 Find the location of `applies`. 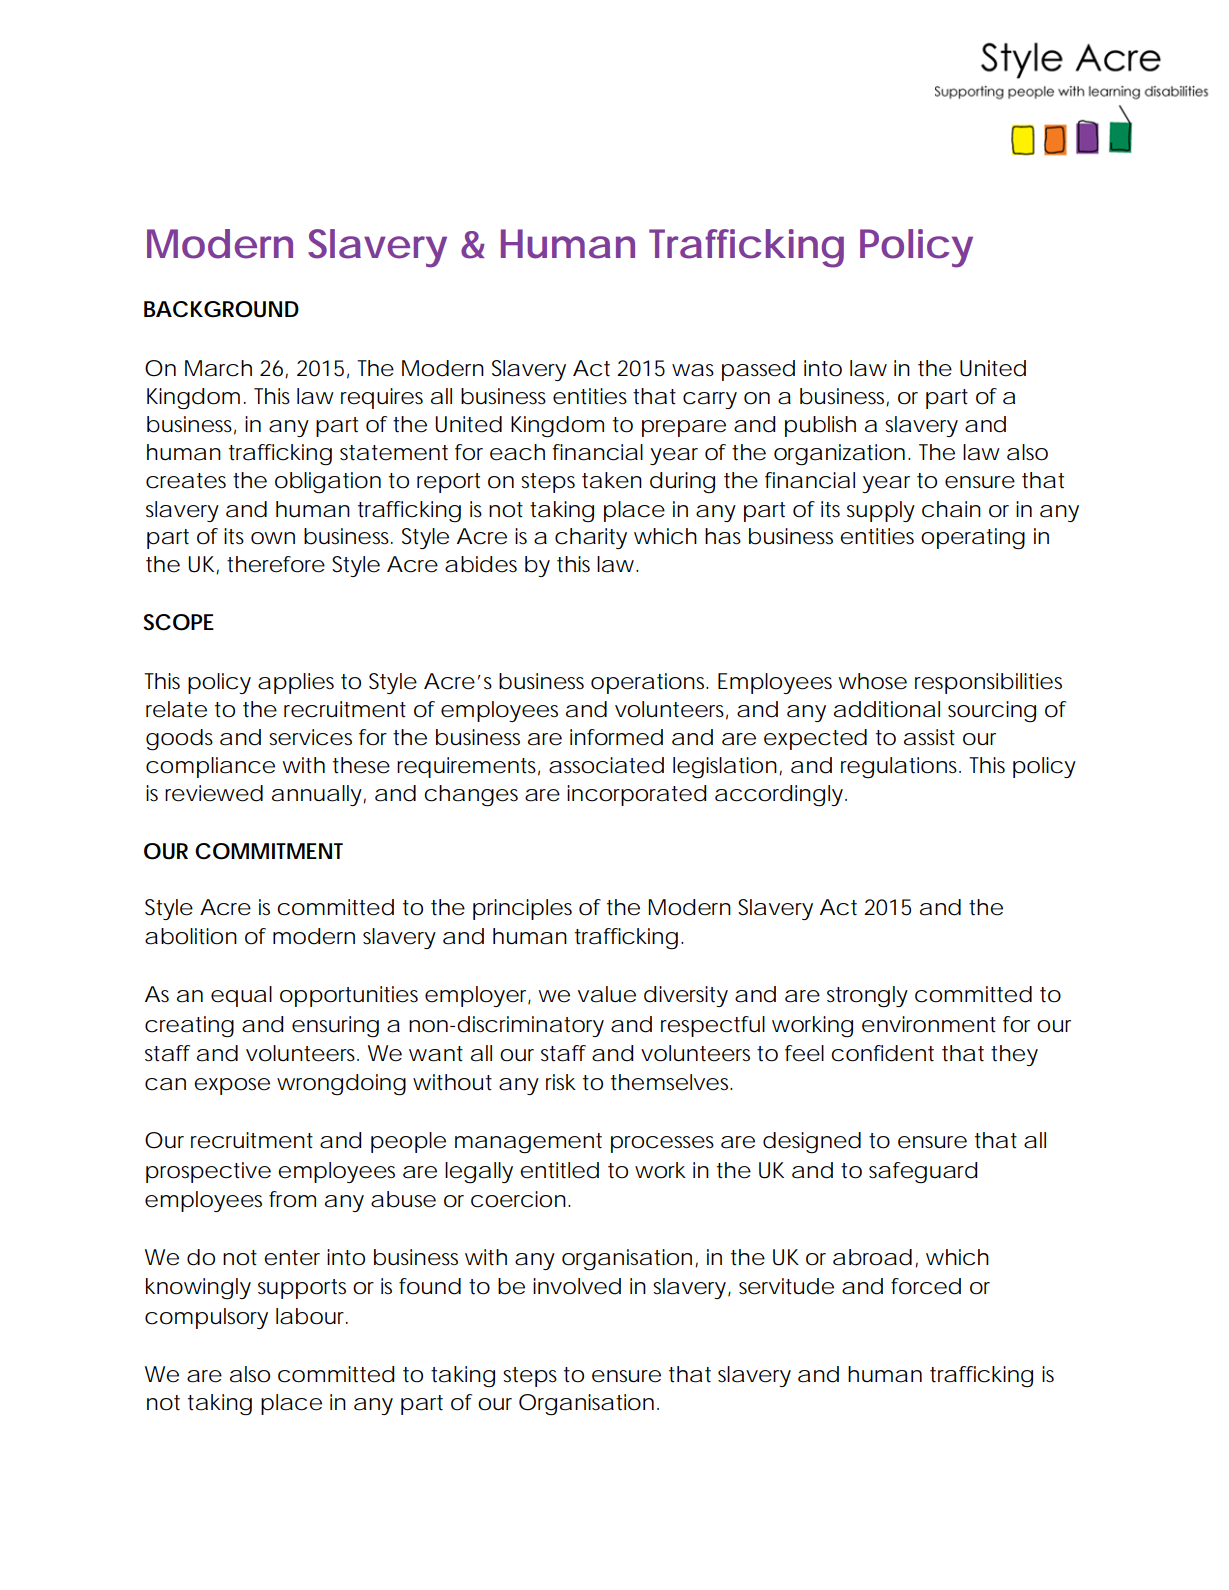

applies is located at coordinates (296, 683).
